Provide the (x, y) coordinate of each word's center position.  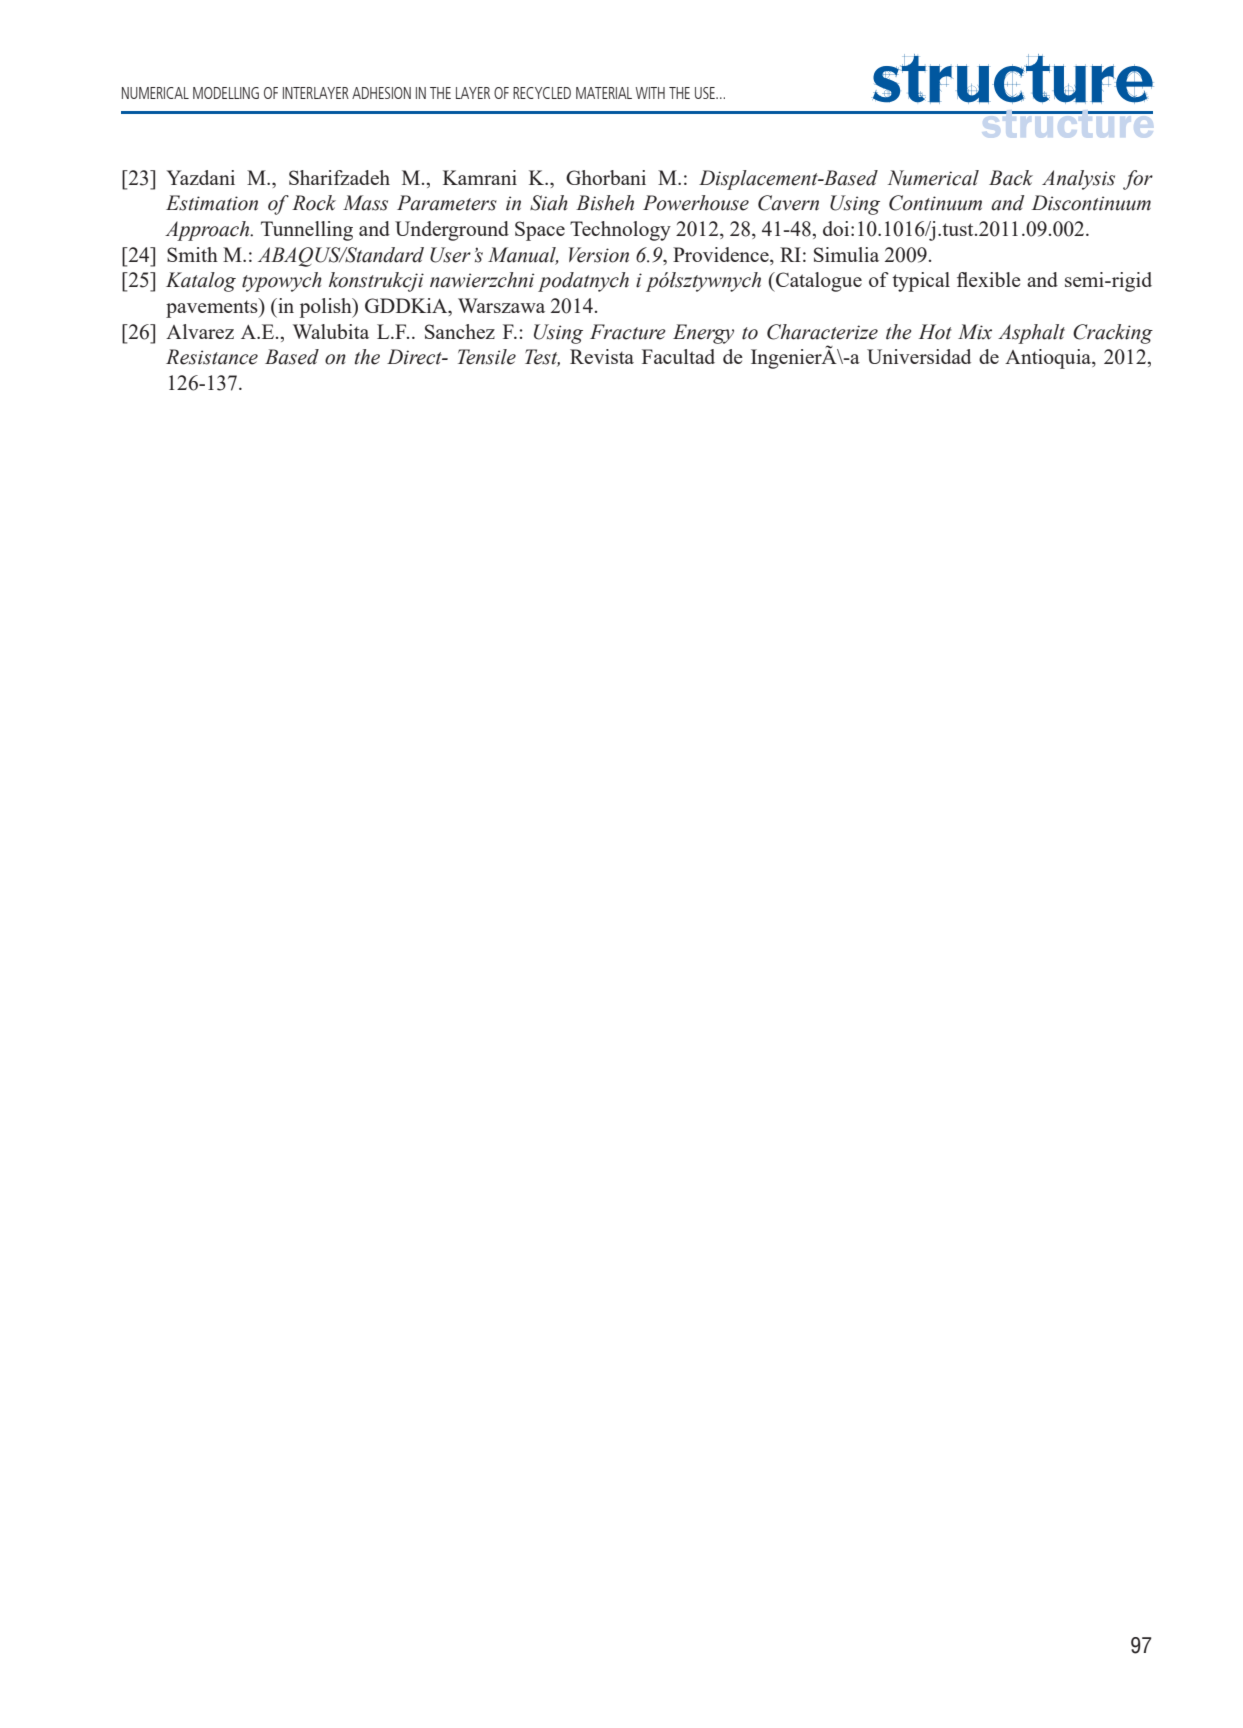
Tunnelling (307, 231)
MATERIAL (604, 93)
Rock (314, 203)
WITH (650, 93)
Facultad (678, 356)
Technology (620, 231)
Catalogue (818, 282)
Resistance (212, 357)
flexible (989, 279)
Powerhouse (696, 203)
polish (327, 308)
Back (1011, 178)
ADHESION (381, 93)
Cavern (788, 203)
